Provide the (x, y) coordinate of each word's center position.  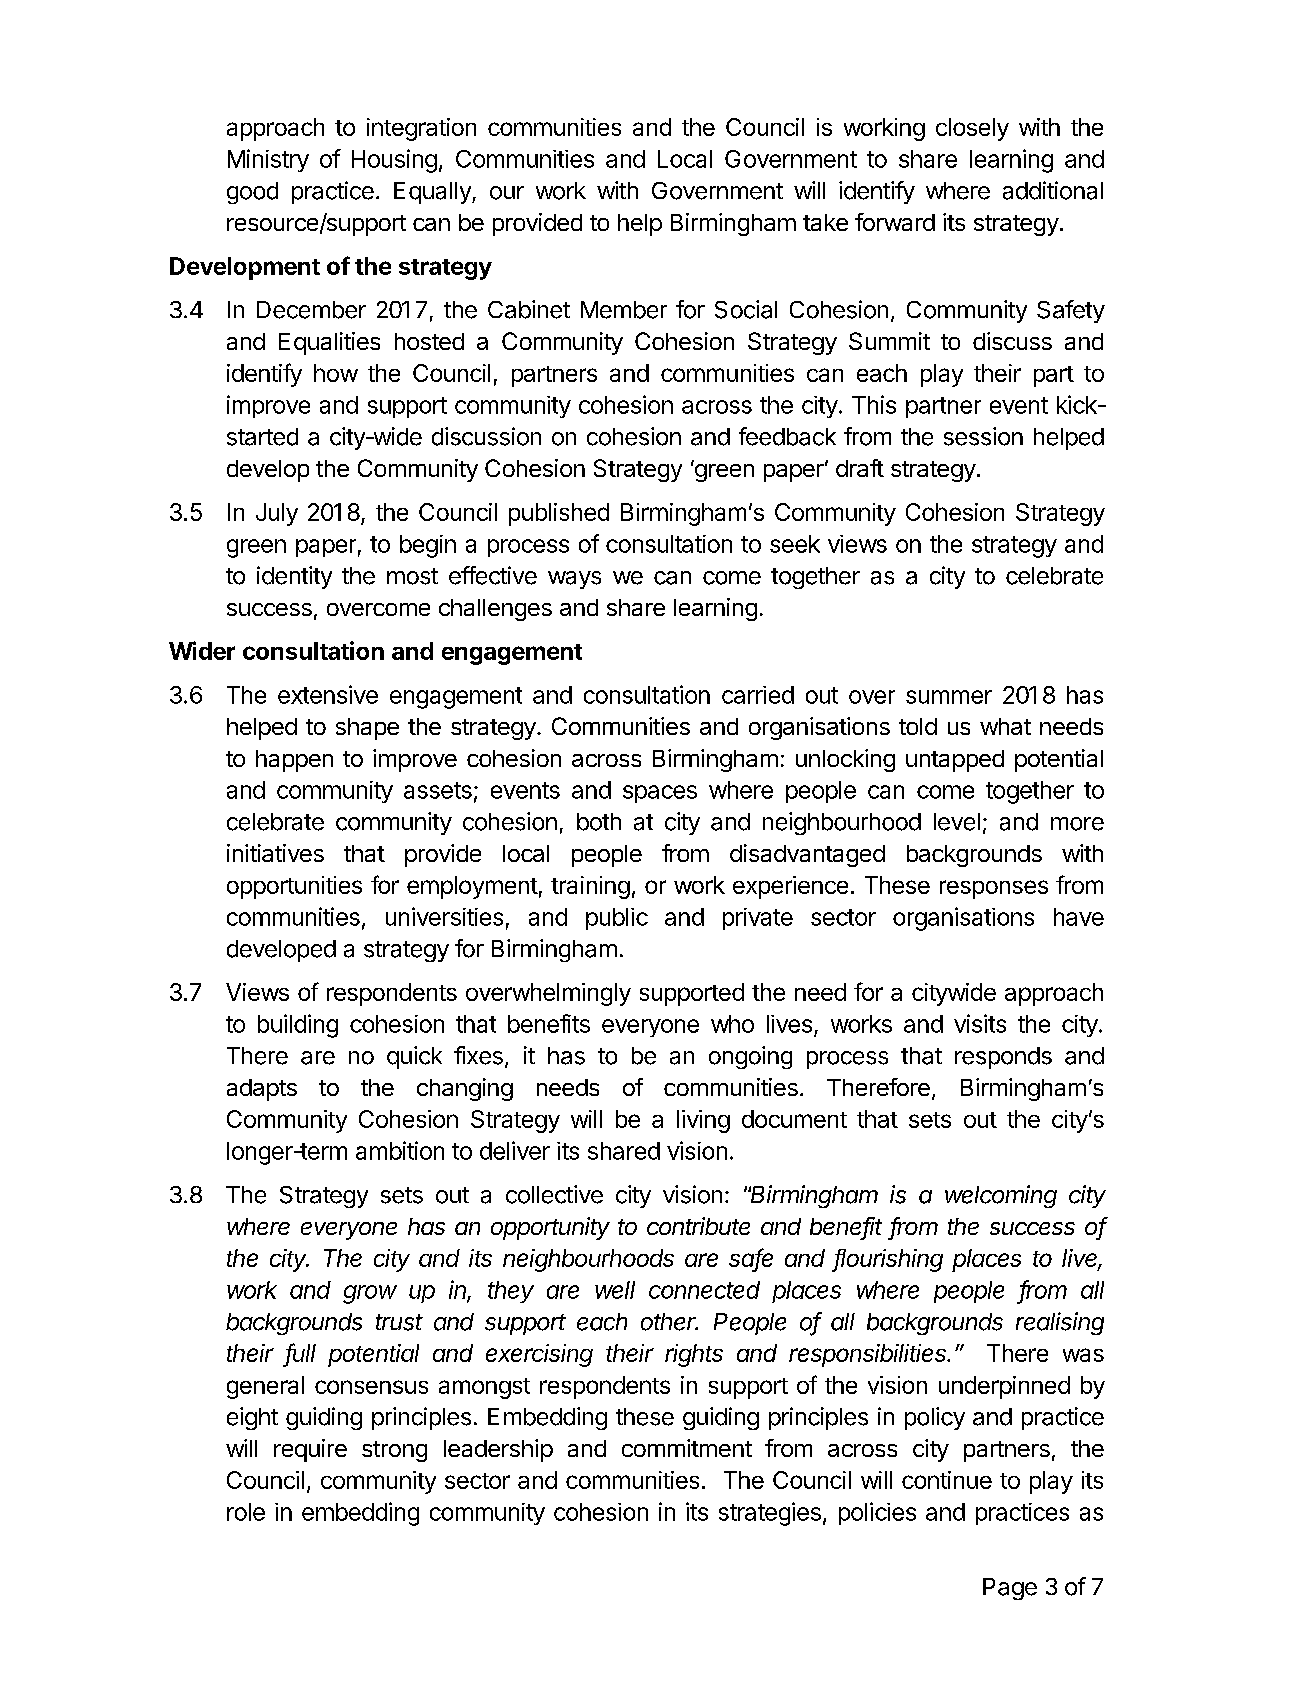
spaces (660, 794)
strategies (770, 1514)
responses (994, 889)
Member (624, 310)
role (246, 1512)
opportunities (294, 887)
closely (972, 129)
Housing (394, 161)
